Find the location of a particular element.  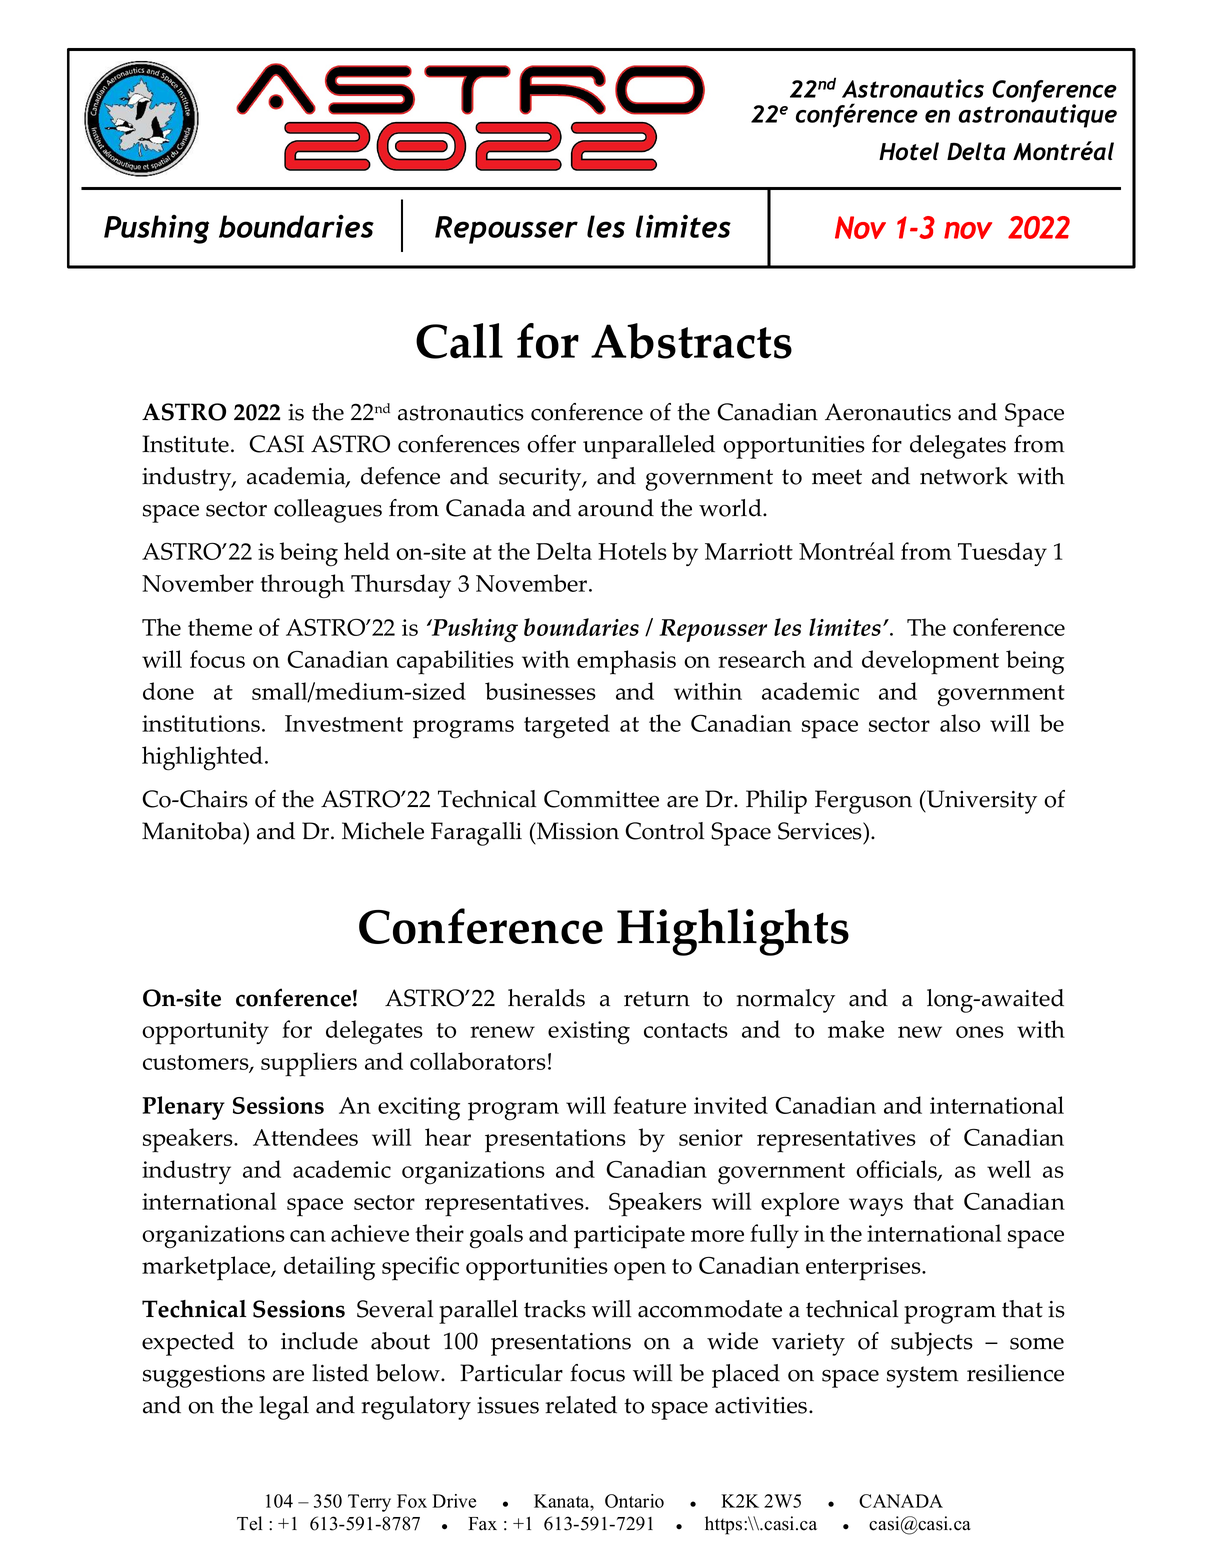

Aeronautics is located at coordinates (888, 412).
